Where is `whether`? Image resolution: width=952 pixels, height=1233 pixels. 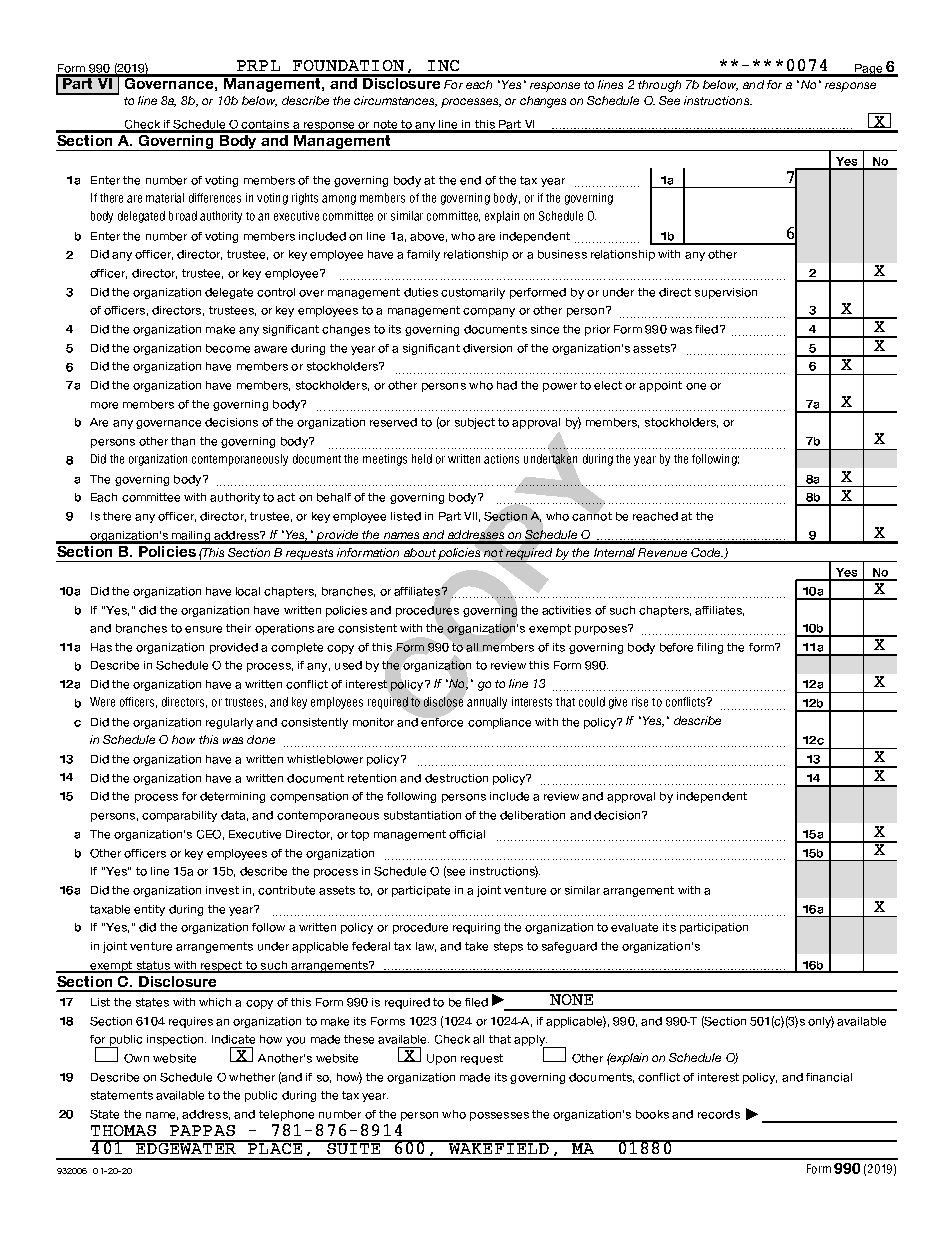 whether is located at coordinates (252, 1077).
